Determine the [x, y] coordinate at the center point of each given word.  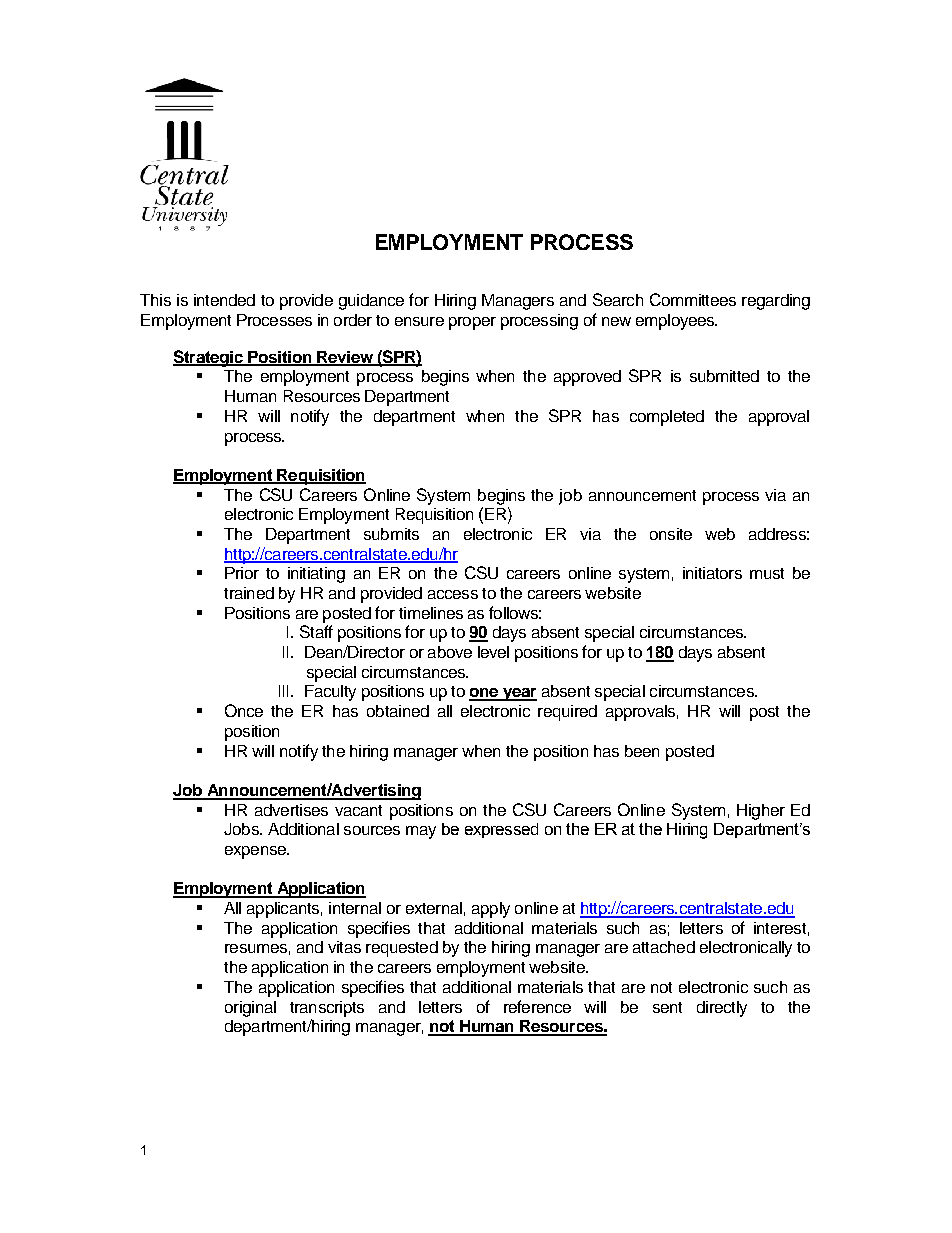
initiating [316, 575]
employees [676, 322]
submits [391, 534]
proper [472, 323]
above [450, 652]
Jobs [242, 829]
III [283, 691]
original [250, 1009]
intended [224, 300]
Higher [761, 812]
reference [537, 1006]
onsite [671, 534]
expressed [501, 830]
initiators [712, 573]
